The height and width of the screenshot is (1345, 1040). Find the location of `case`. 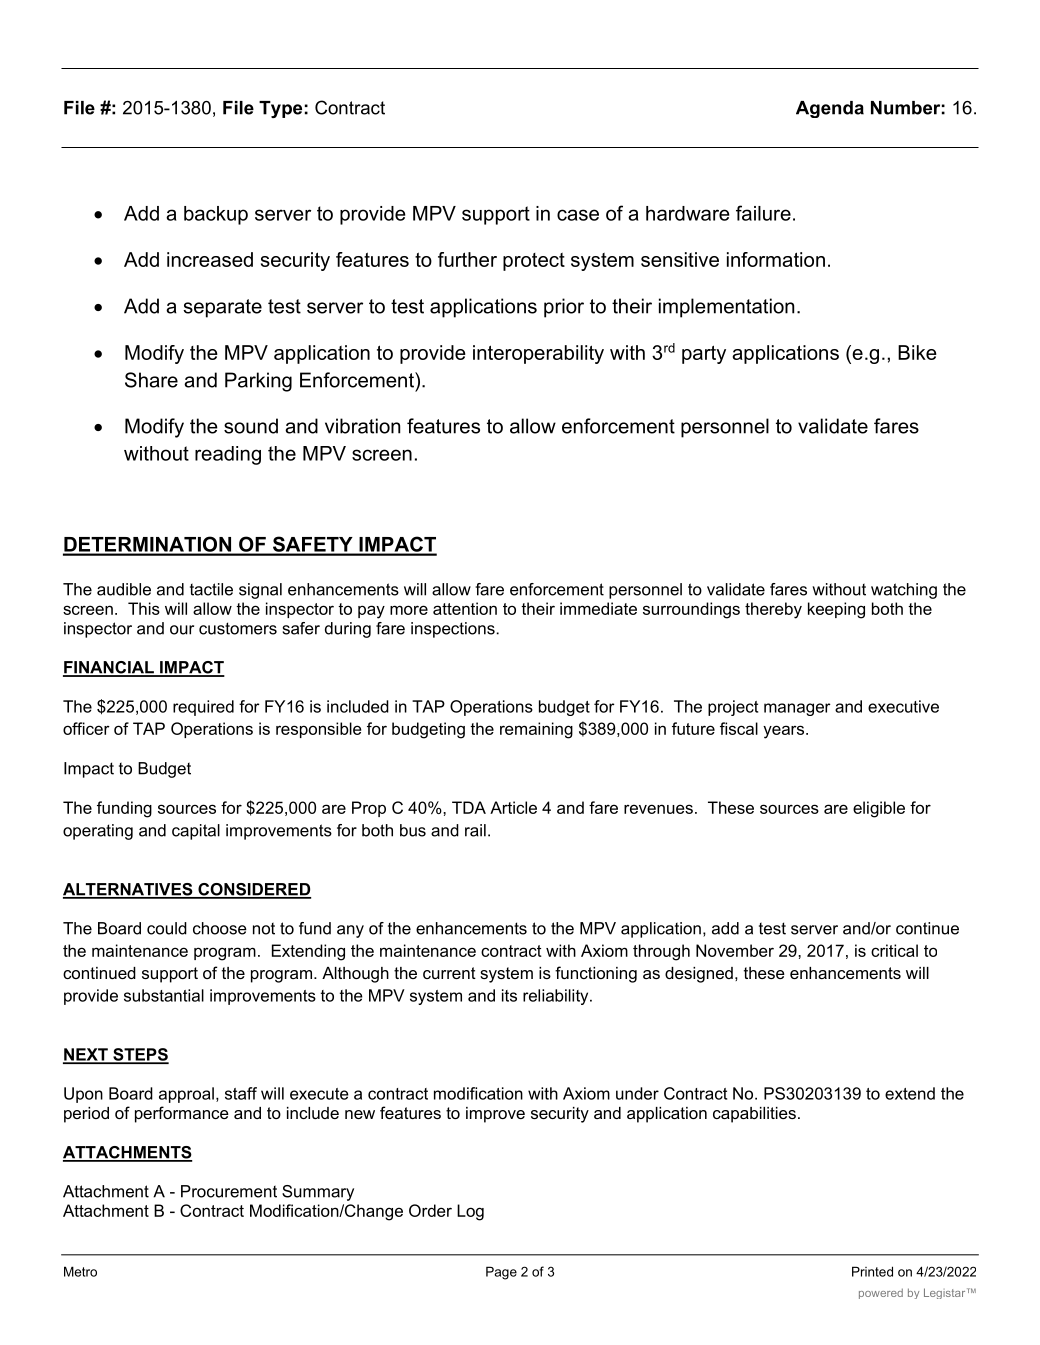

case is located at coordinates (578, 215).
